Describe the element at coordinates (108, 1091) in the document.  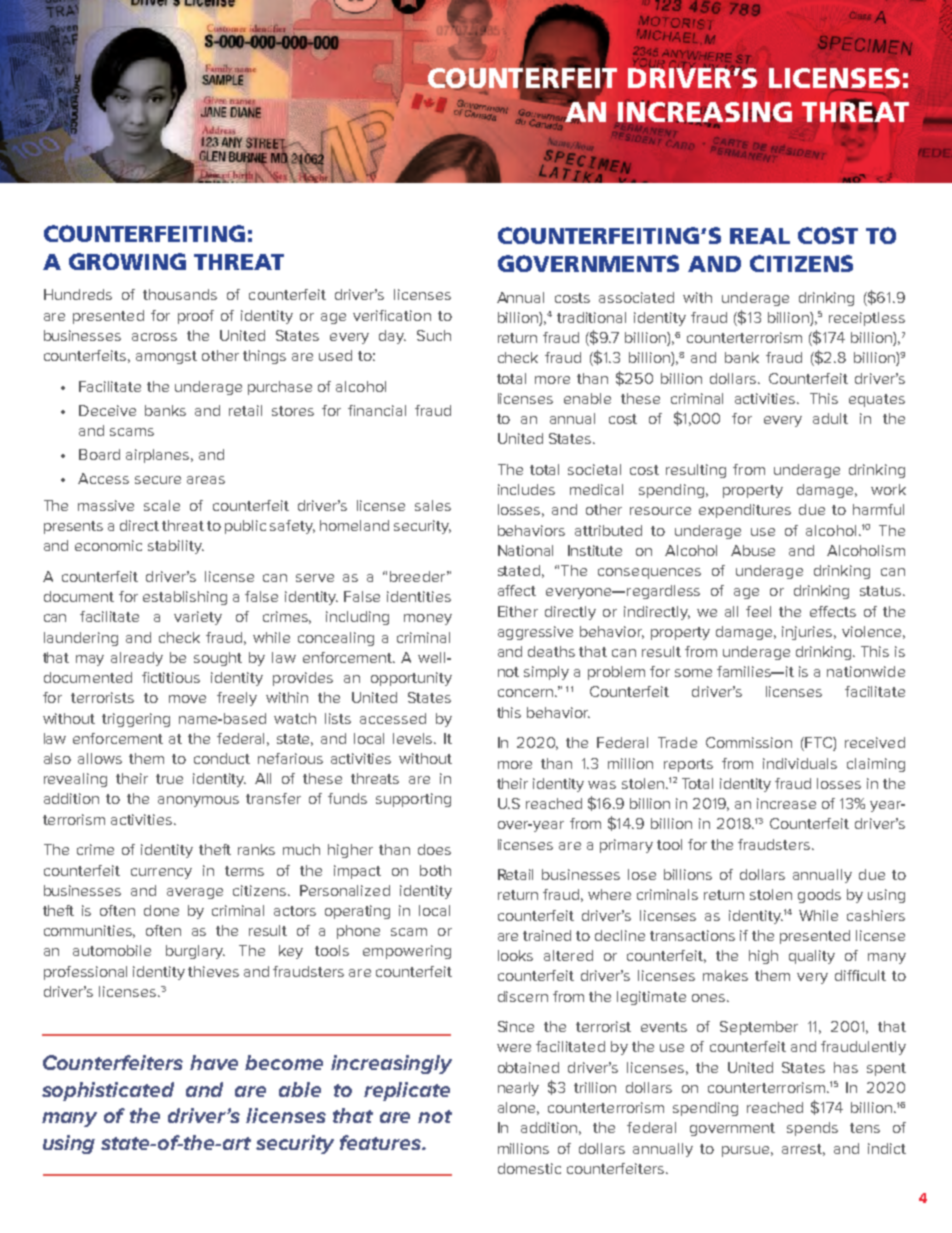
I see `sophisticated` at that location.
